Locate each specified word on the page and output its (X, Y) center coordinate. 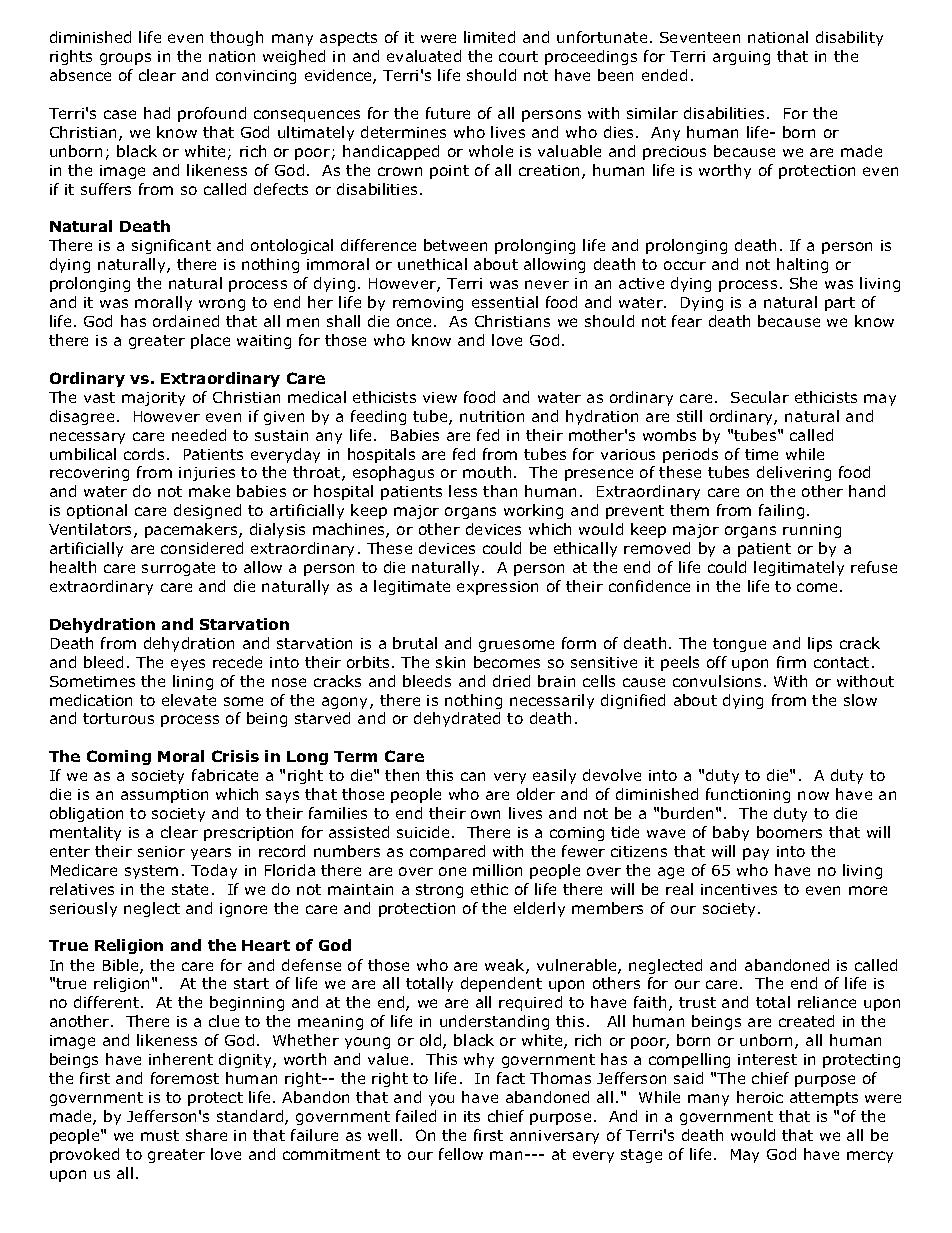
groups (125, 59)
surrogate (178, 569)
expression (497, 588)
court (518, 56)
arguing (741, 58)
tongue (739, 645)
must (160, 1135)
